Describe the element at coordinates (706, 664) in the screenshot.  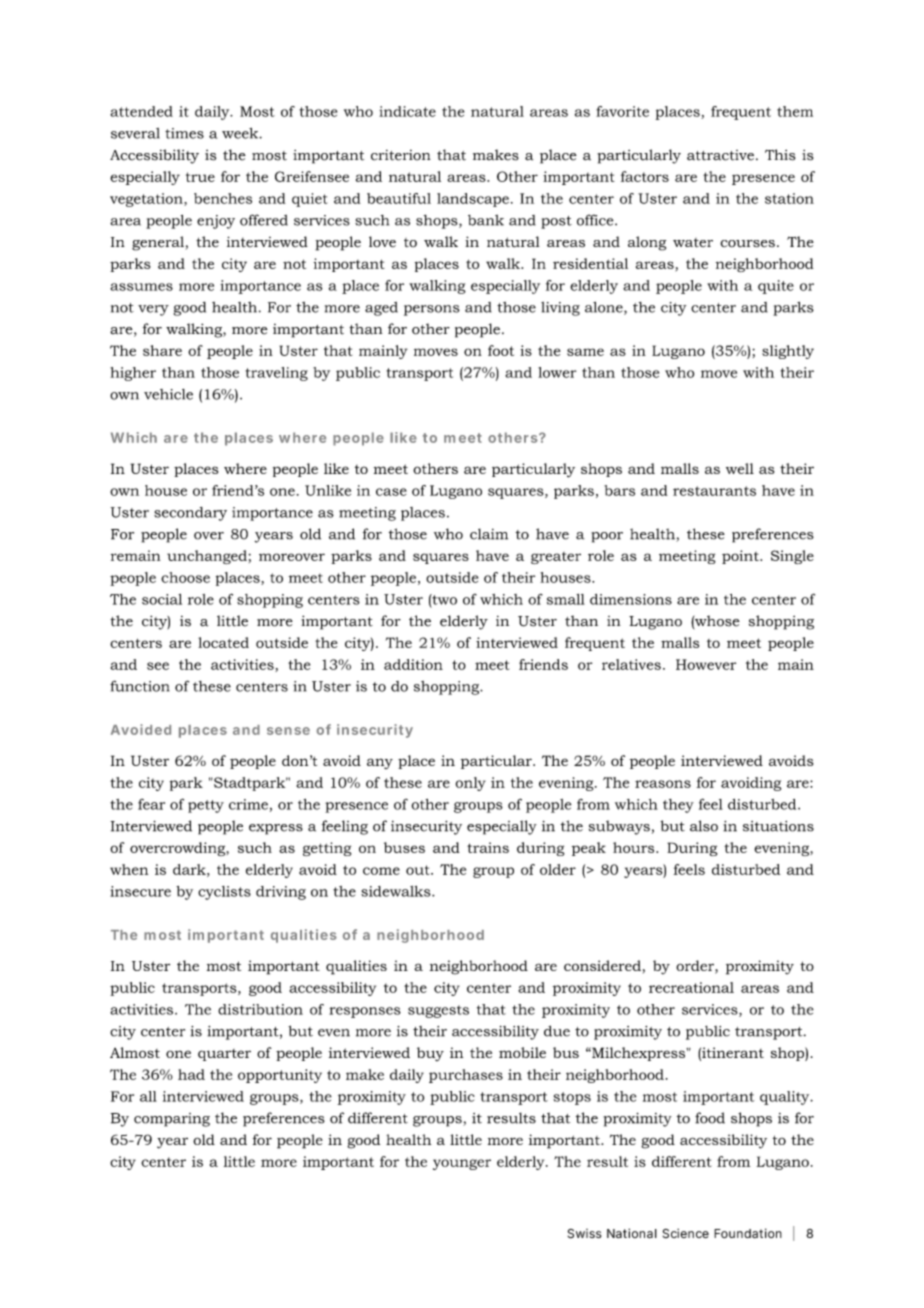
I see `However` at that location.
